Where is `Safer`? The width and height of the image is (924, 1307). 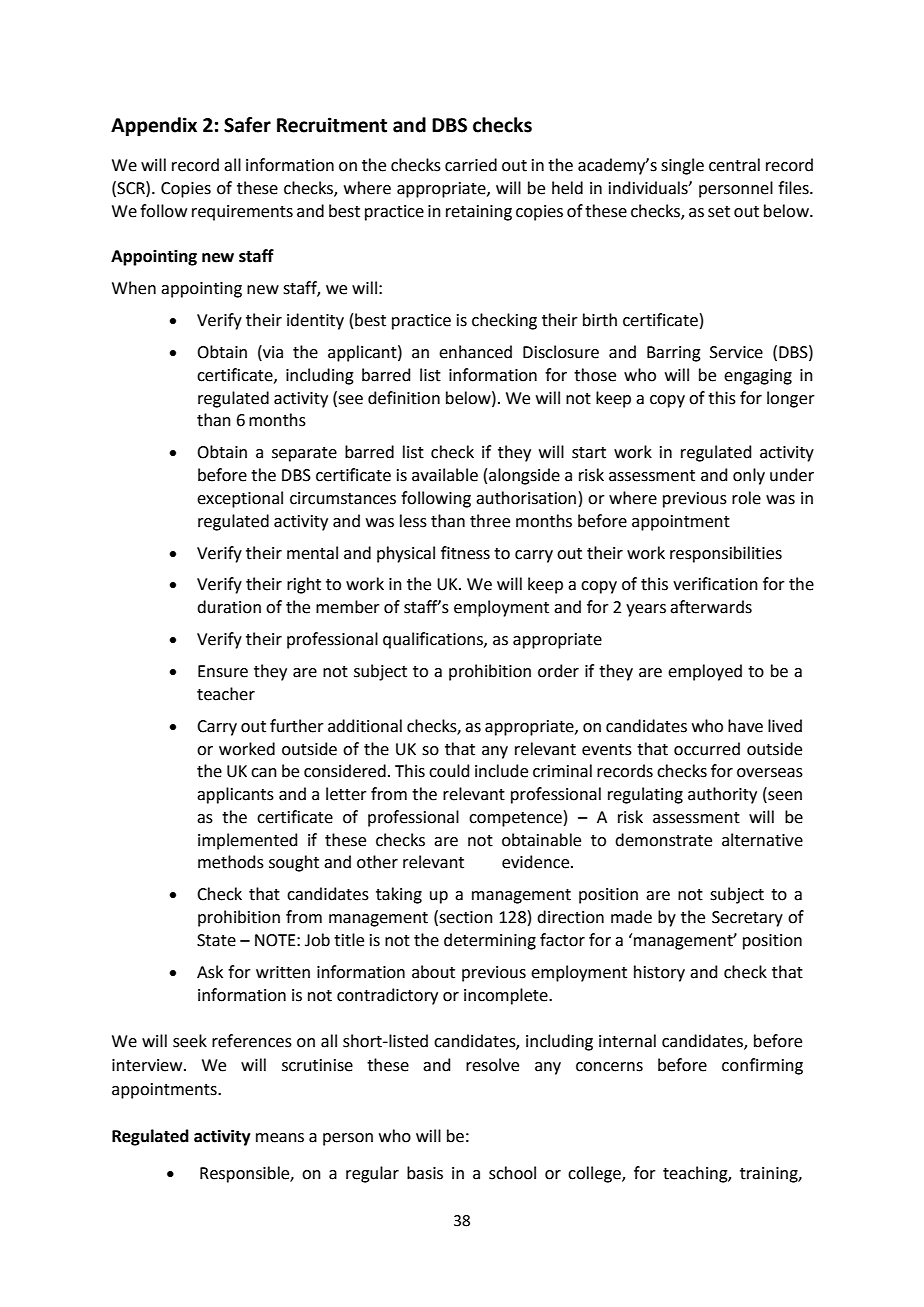 Safer is located at coordinates (247, 125).
